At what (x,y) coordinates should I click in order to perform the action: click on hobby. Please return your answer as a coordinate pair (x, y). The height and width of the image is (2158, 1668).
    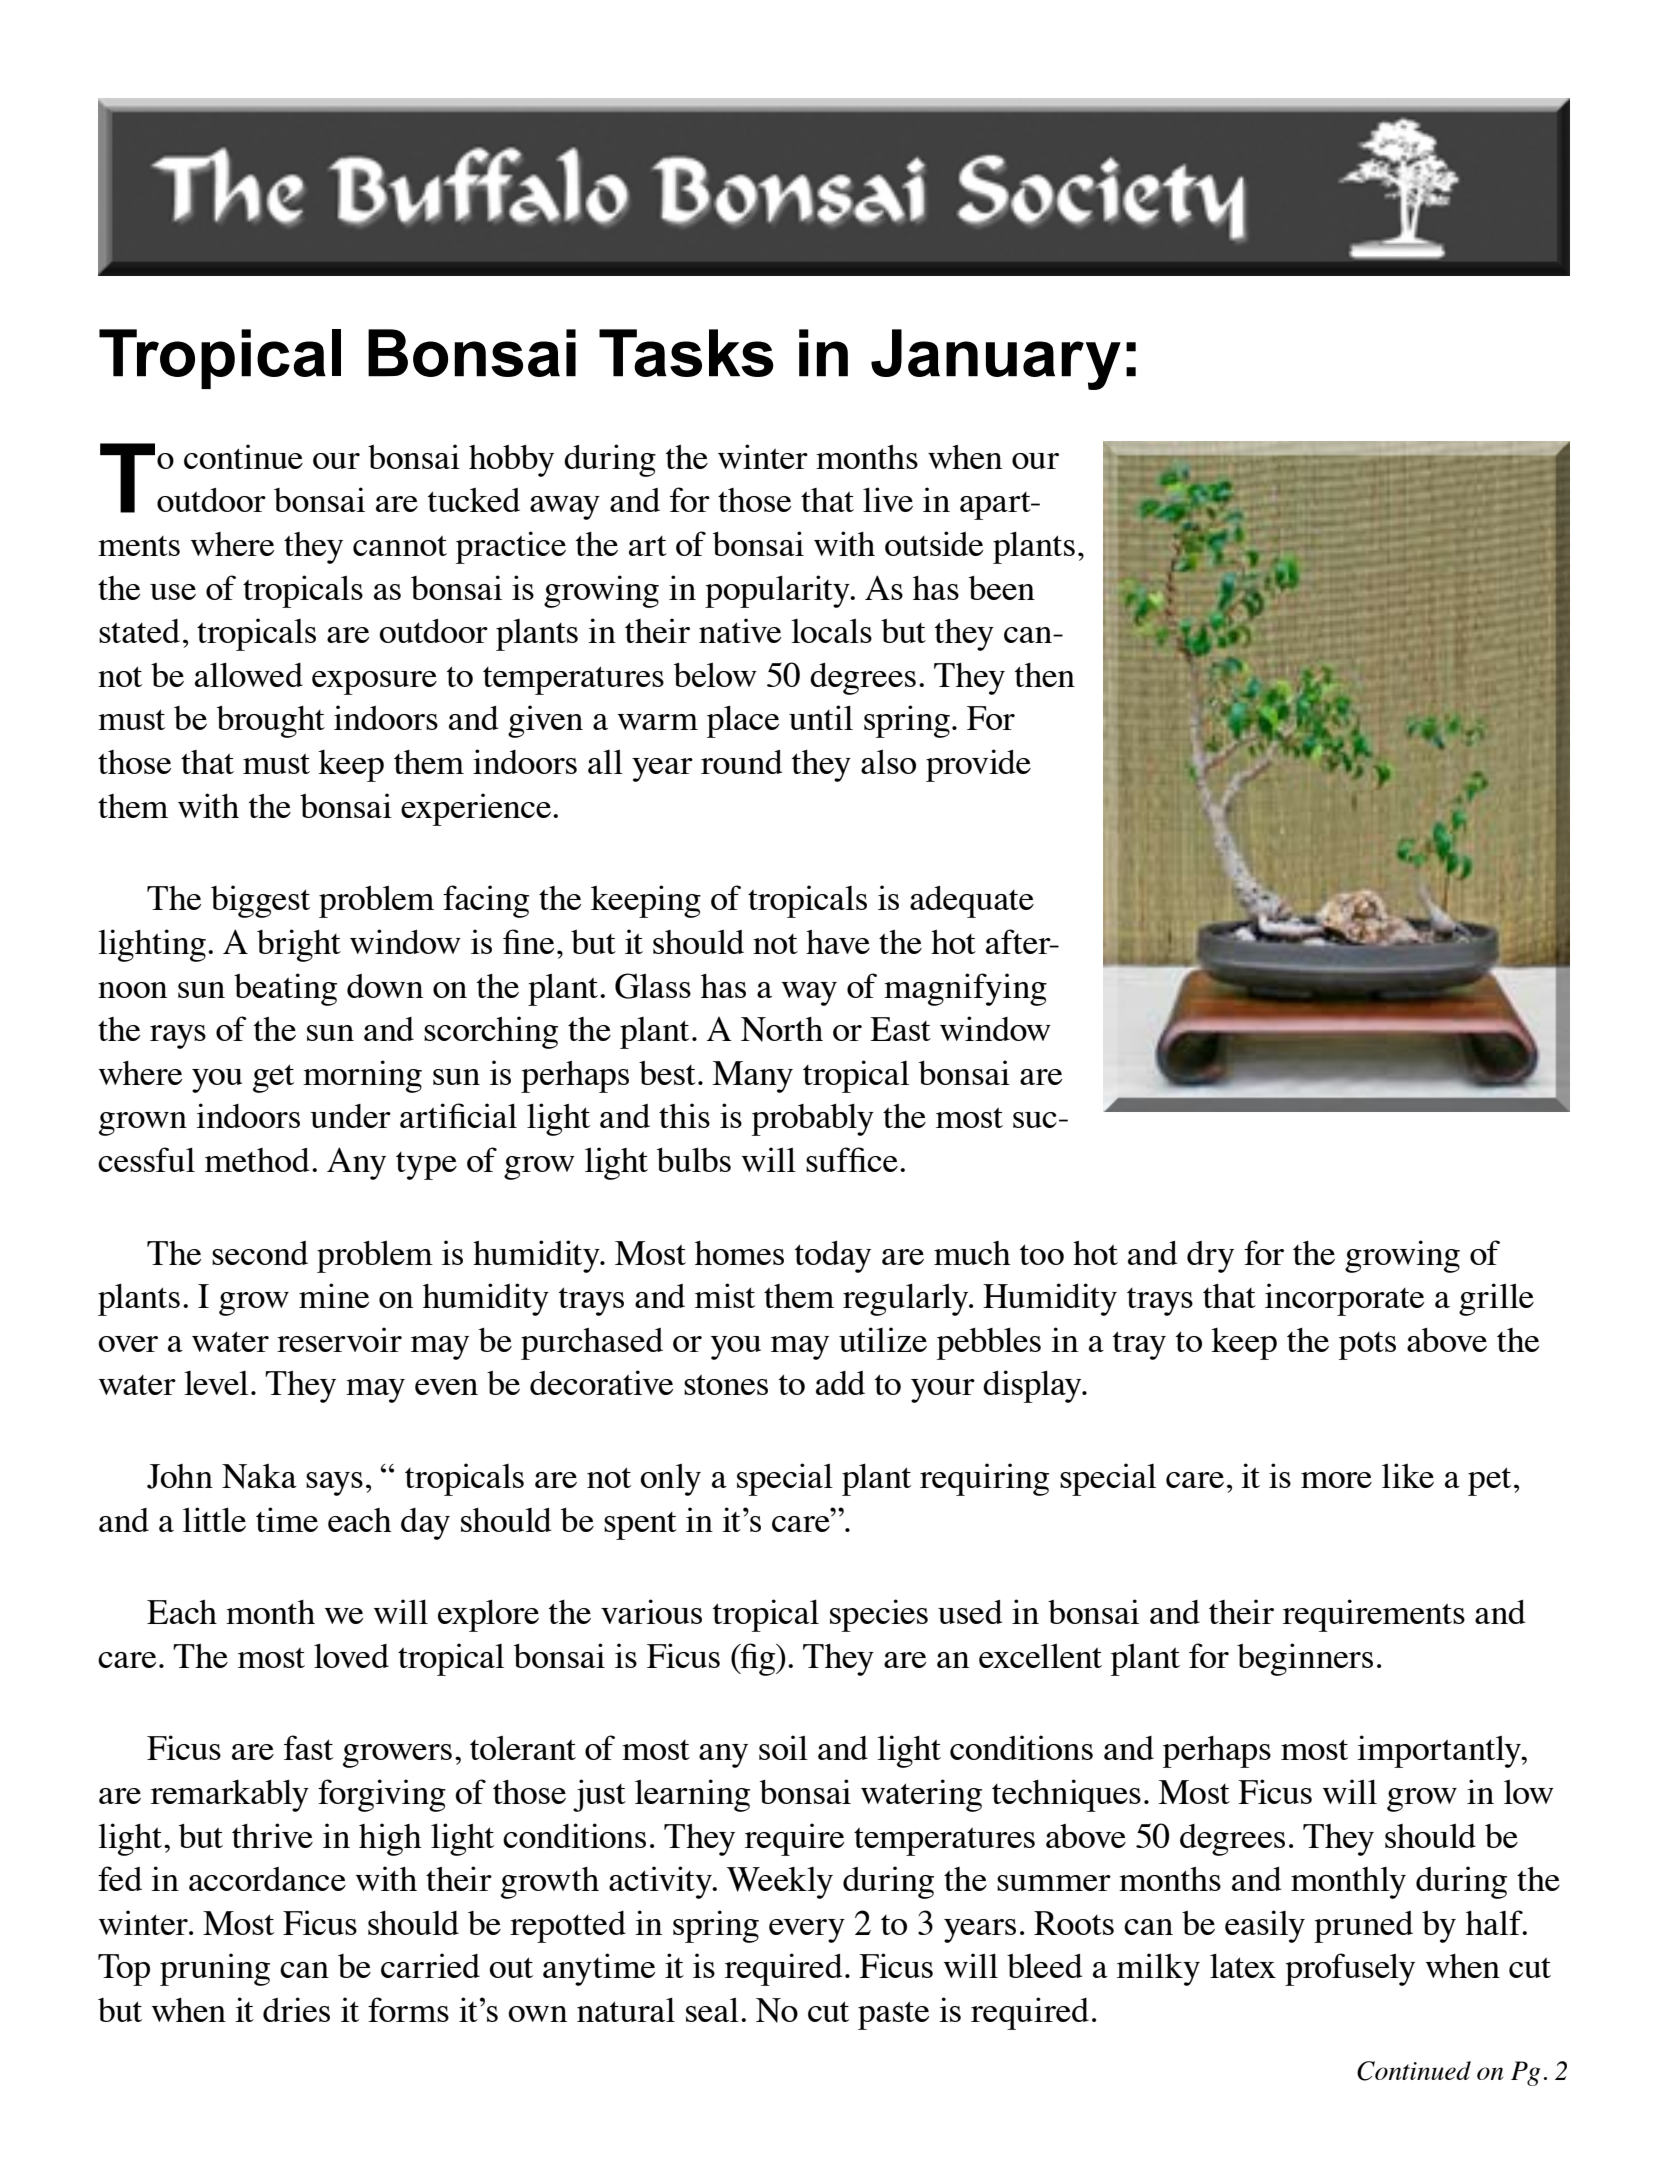
    Looking at the image, I should click on (511, 461).
